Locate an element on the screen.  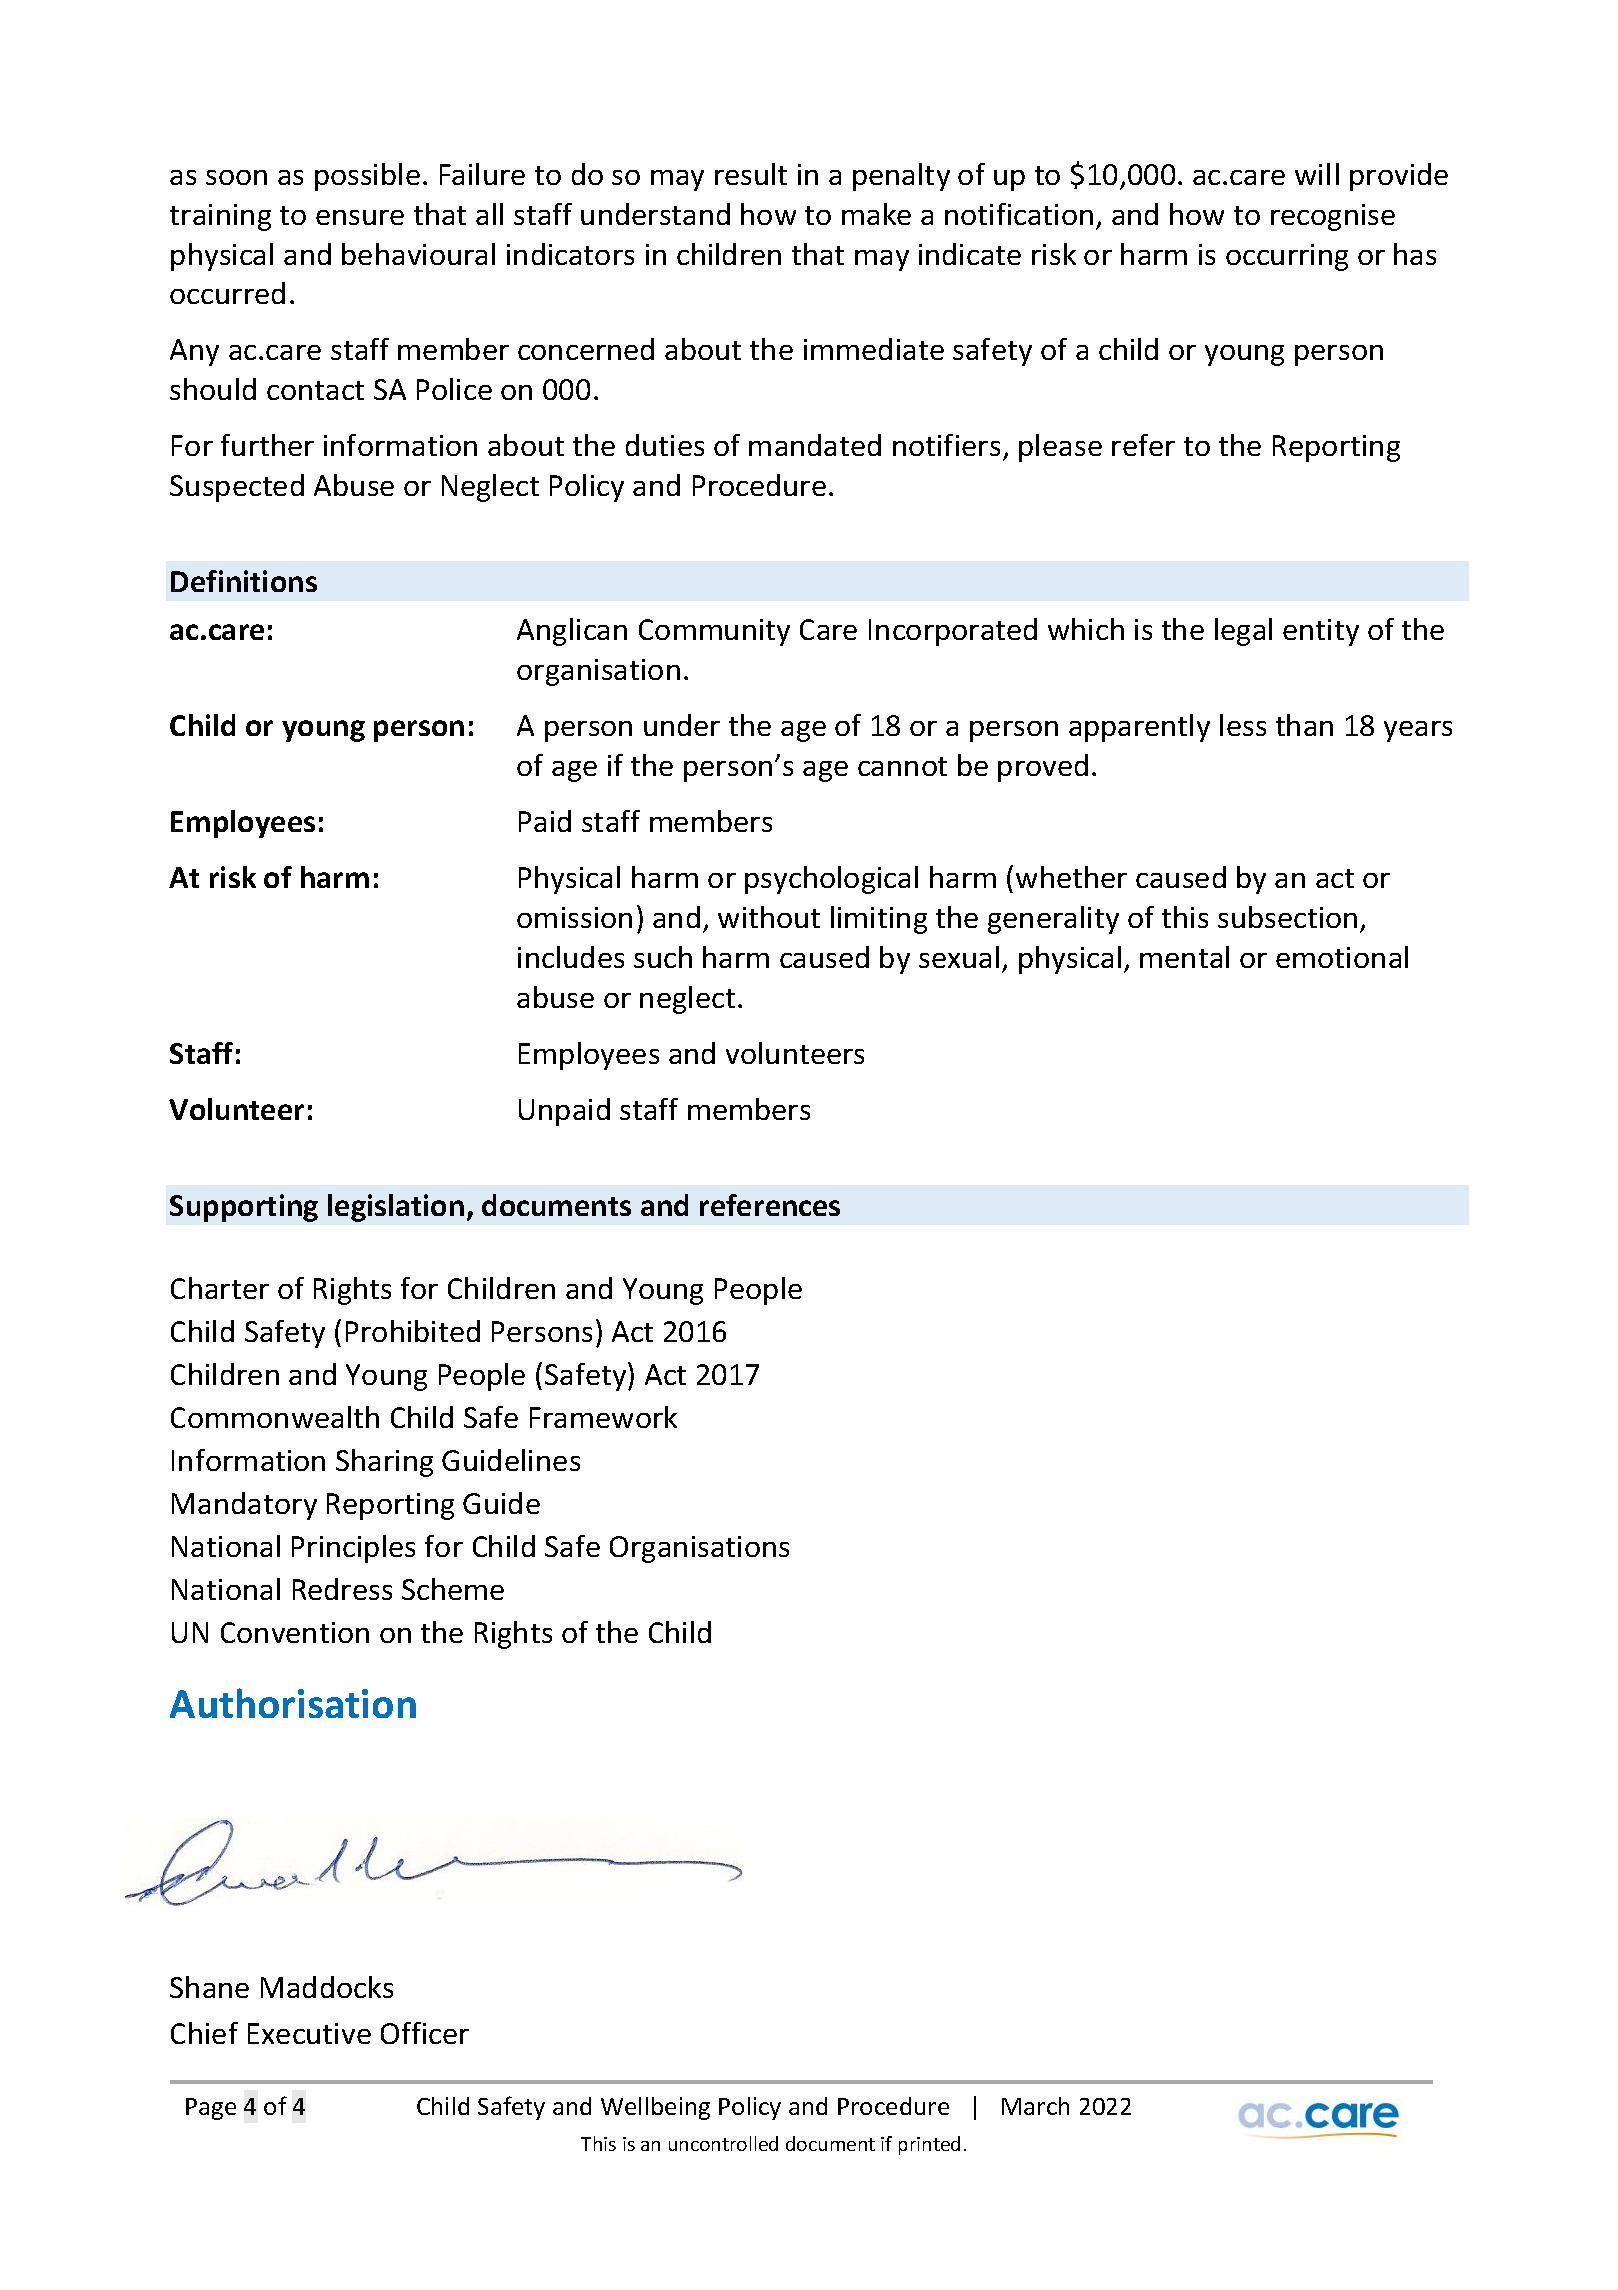
Community is located at coordinates (714, 632).
